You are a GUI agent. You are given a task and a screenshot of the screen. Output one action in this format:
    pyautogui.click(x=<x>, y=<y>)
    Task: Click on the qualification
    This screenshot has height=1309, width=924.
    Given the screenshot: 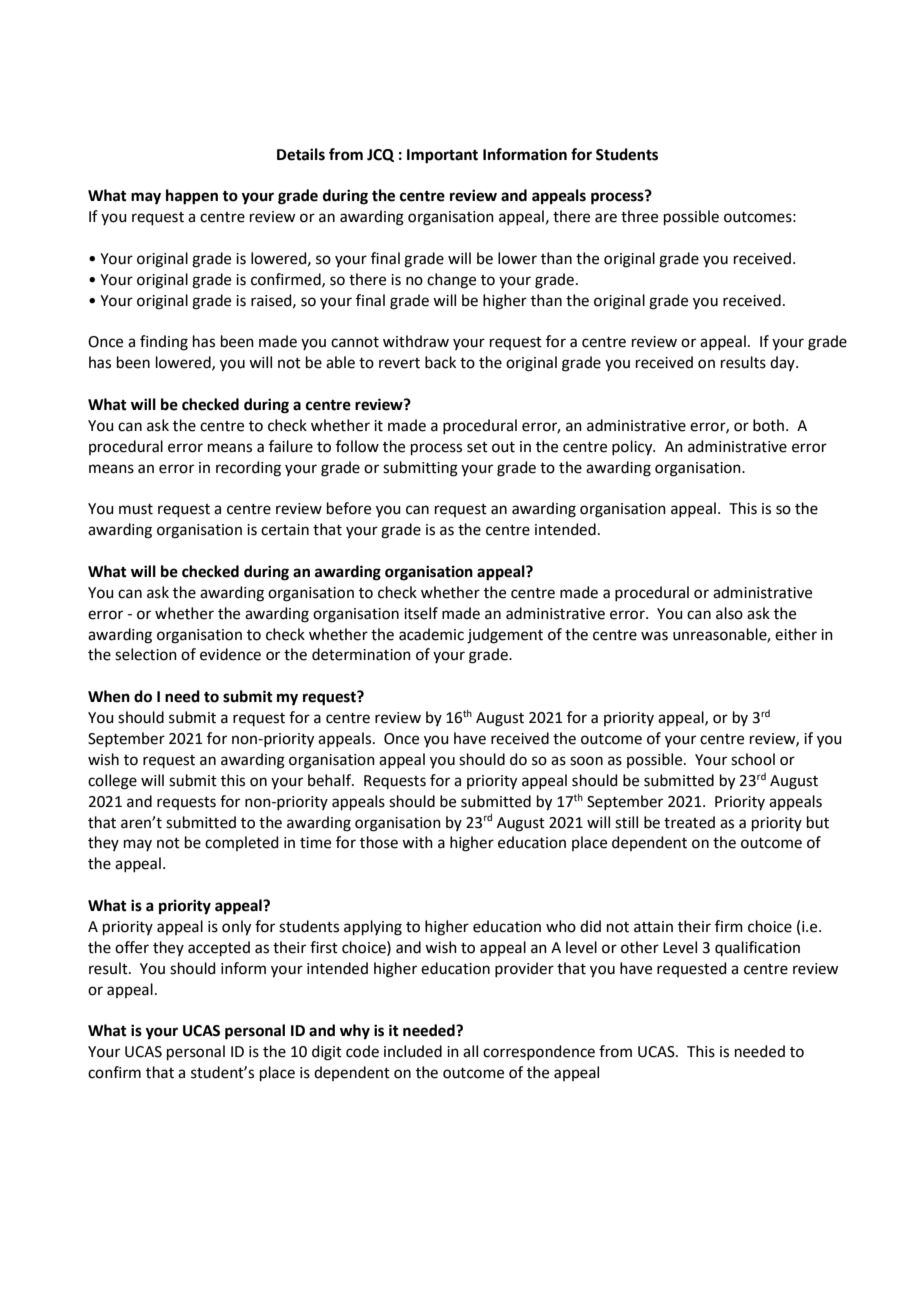 What is the action you would take?
    pyautogui.click(x=757, y=948)
